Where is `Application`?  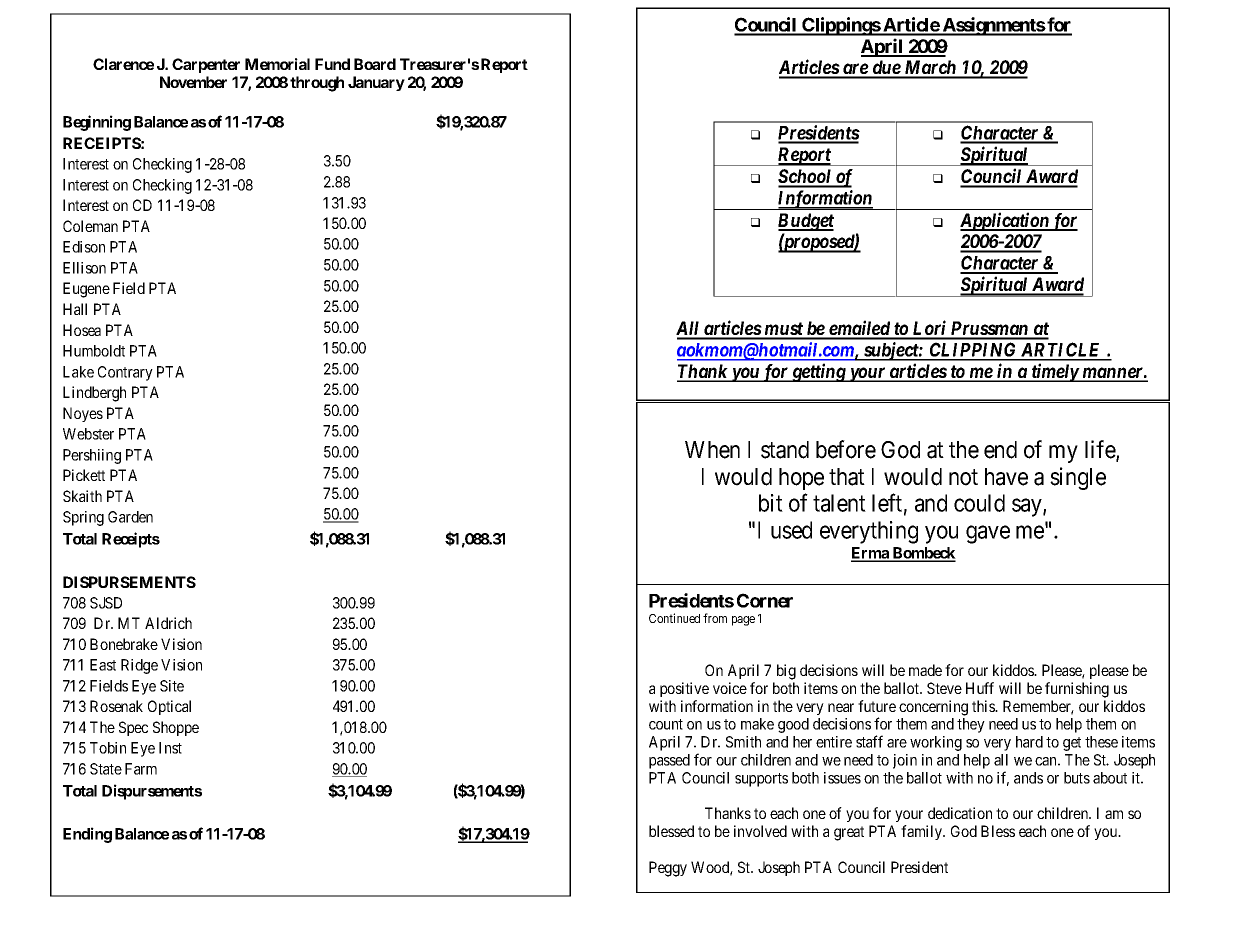
Application is located at coordinates (1005, 221).
